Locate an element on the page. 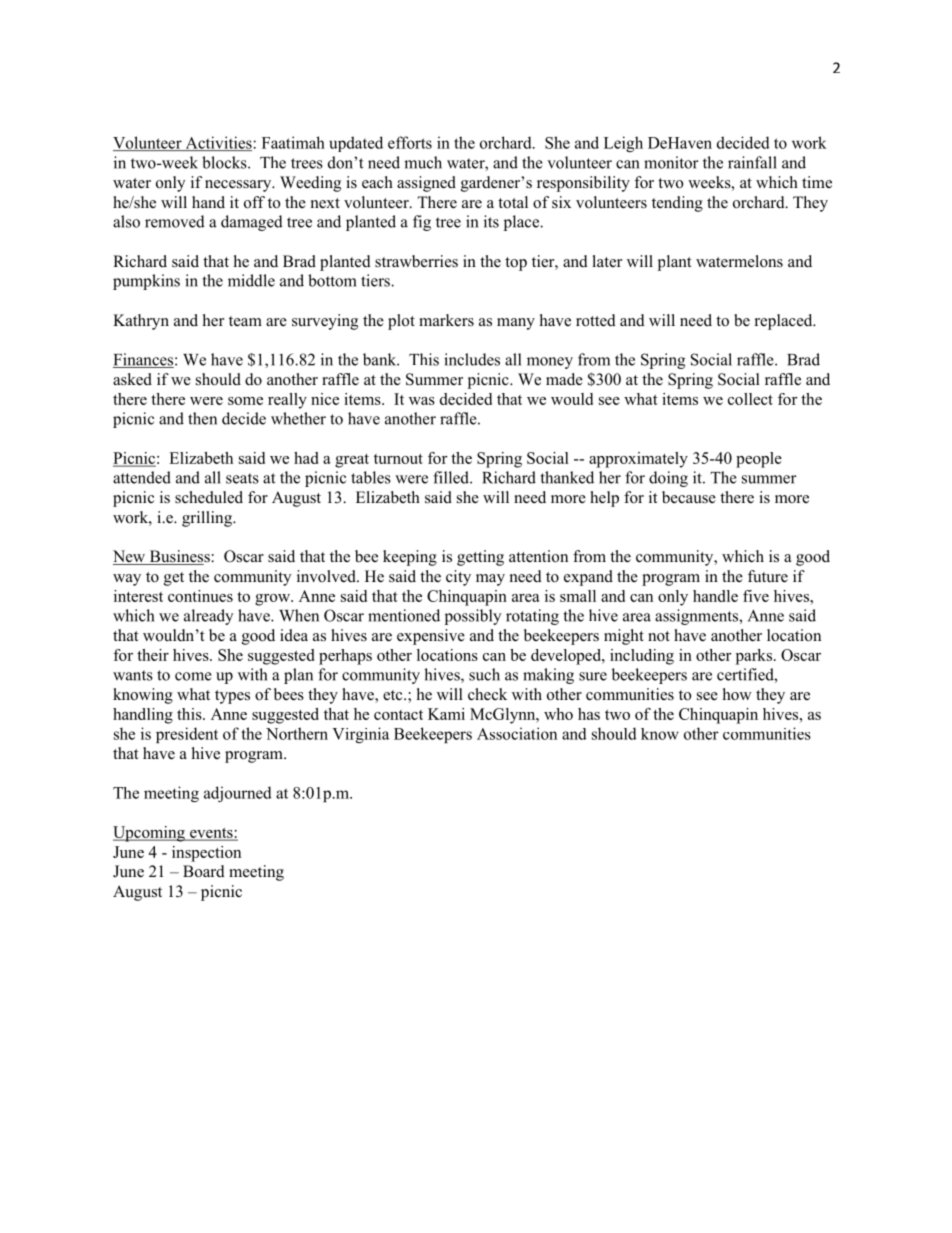 The height and width of the image is (1233, 952). inspection is located at coordinates (206, 854).
